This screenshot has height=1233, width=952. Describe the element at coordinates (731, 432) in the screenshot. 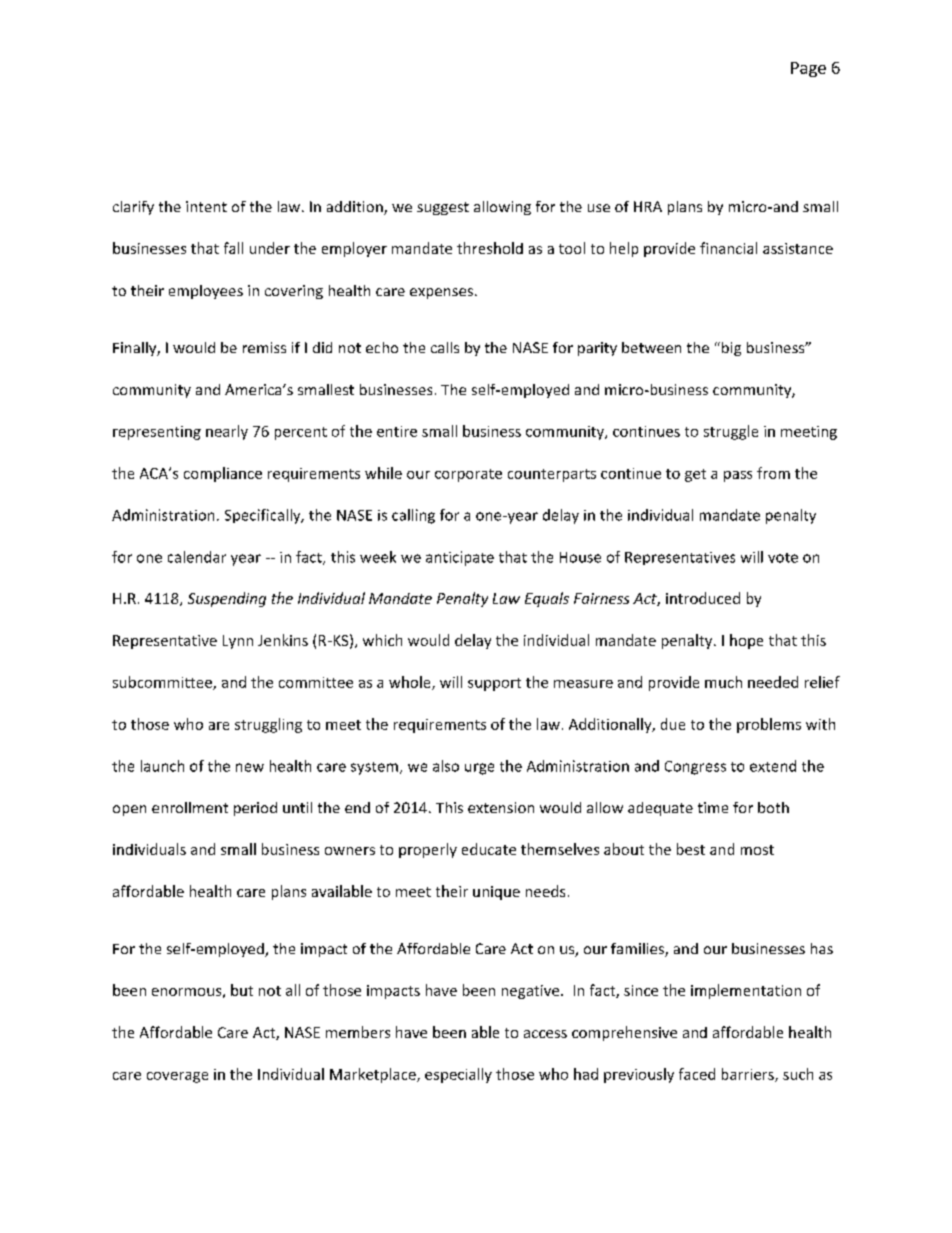

I see `struggle` at that location.
